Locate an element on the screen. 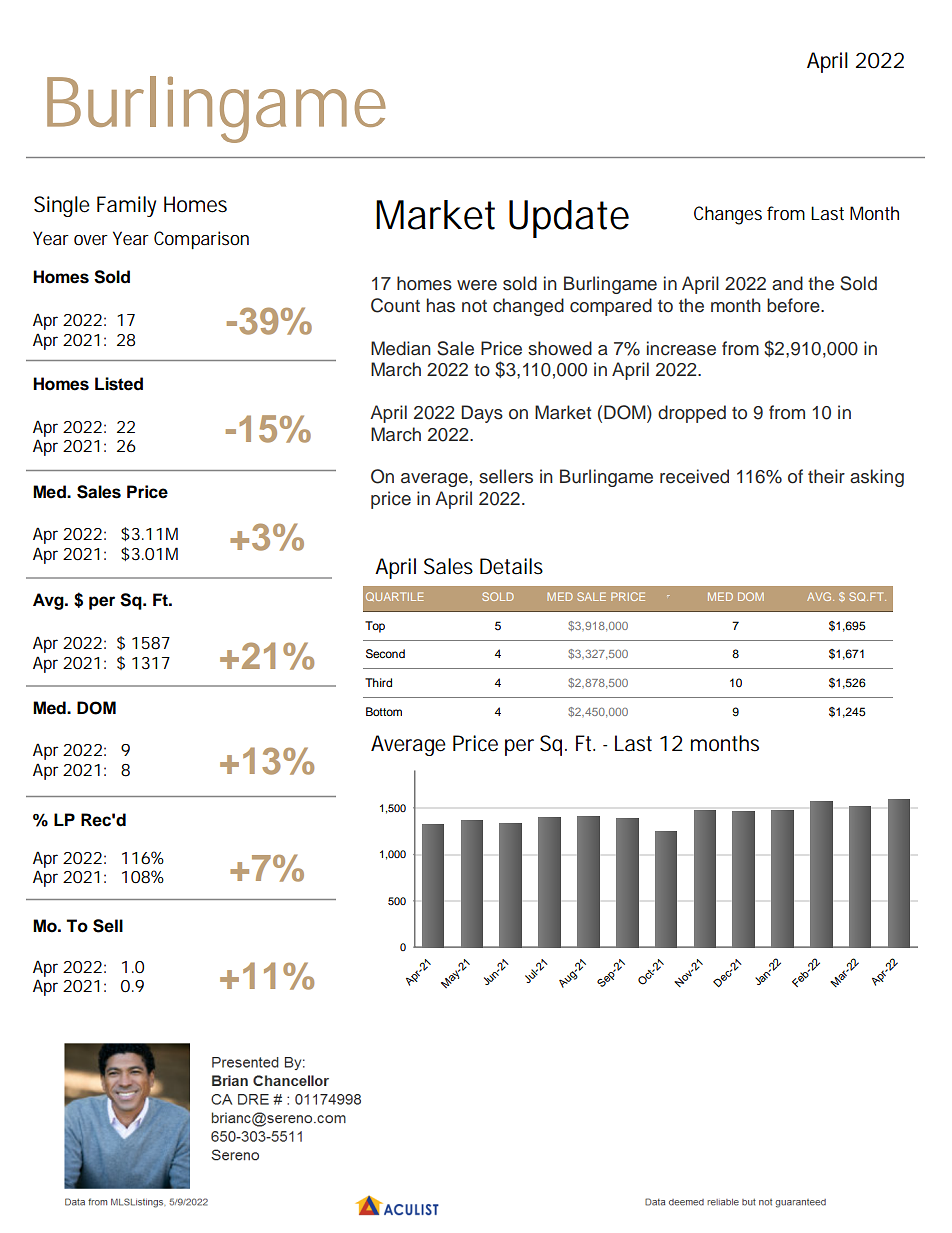 The width and height of the screenshot is (952, 1233). Third is located at coordinates (378, 682).
